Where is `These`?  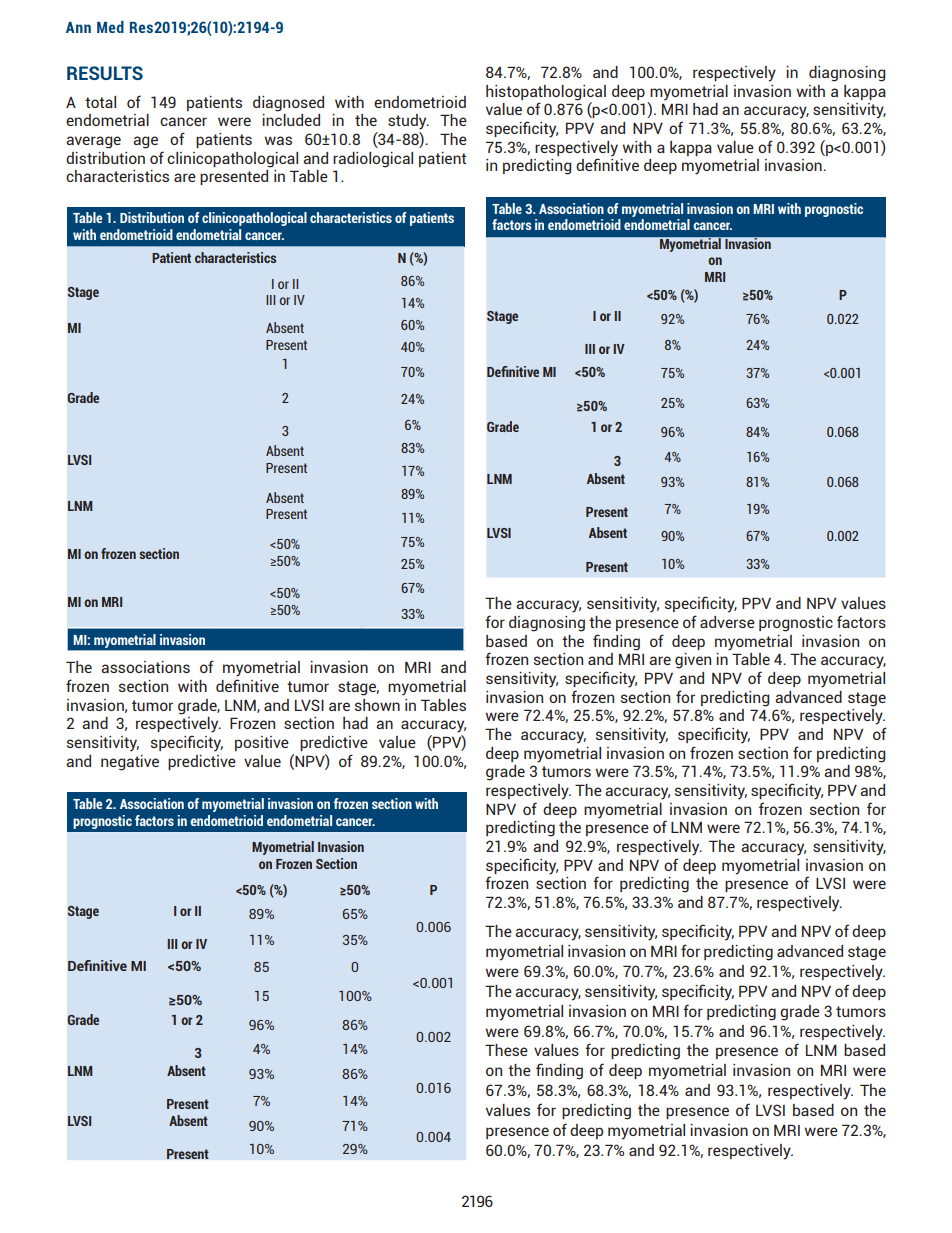
These is located at coordinates (506, 1050).
